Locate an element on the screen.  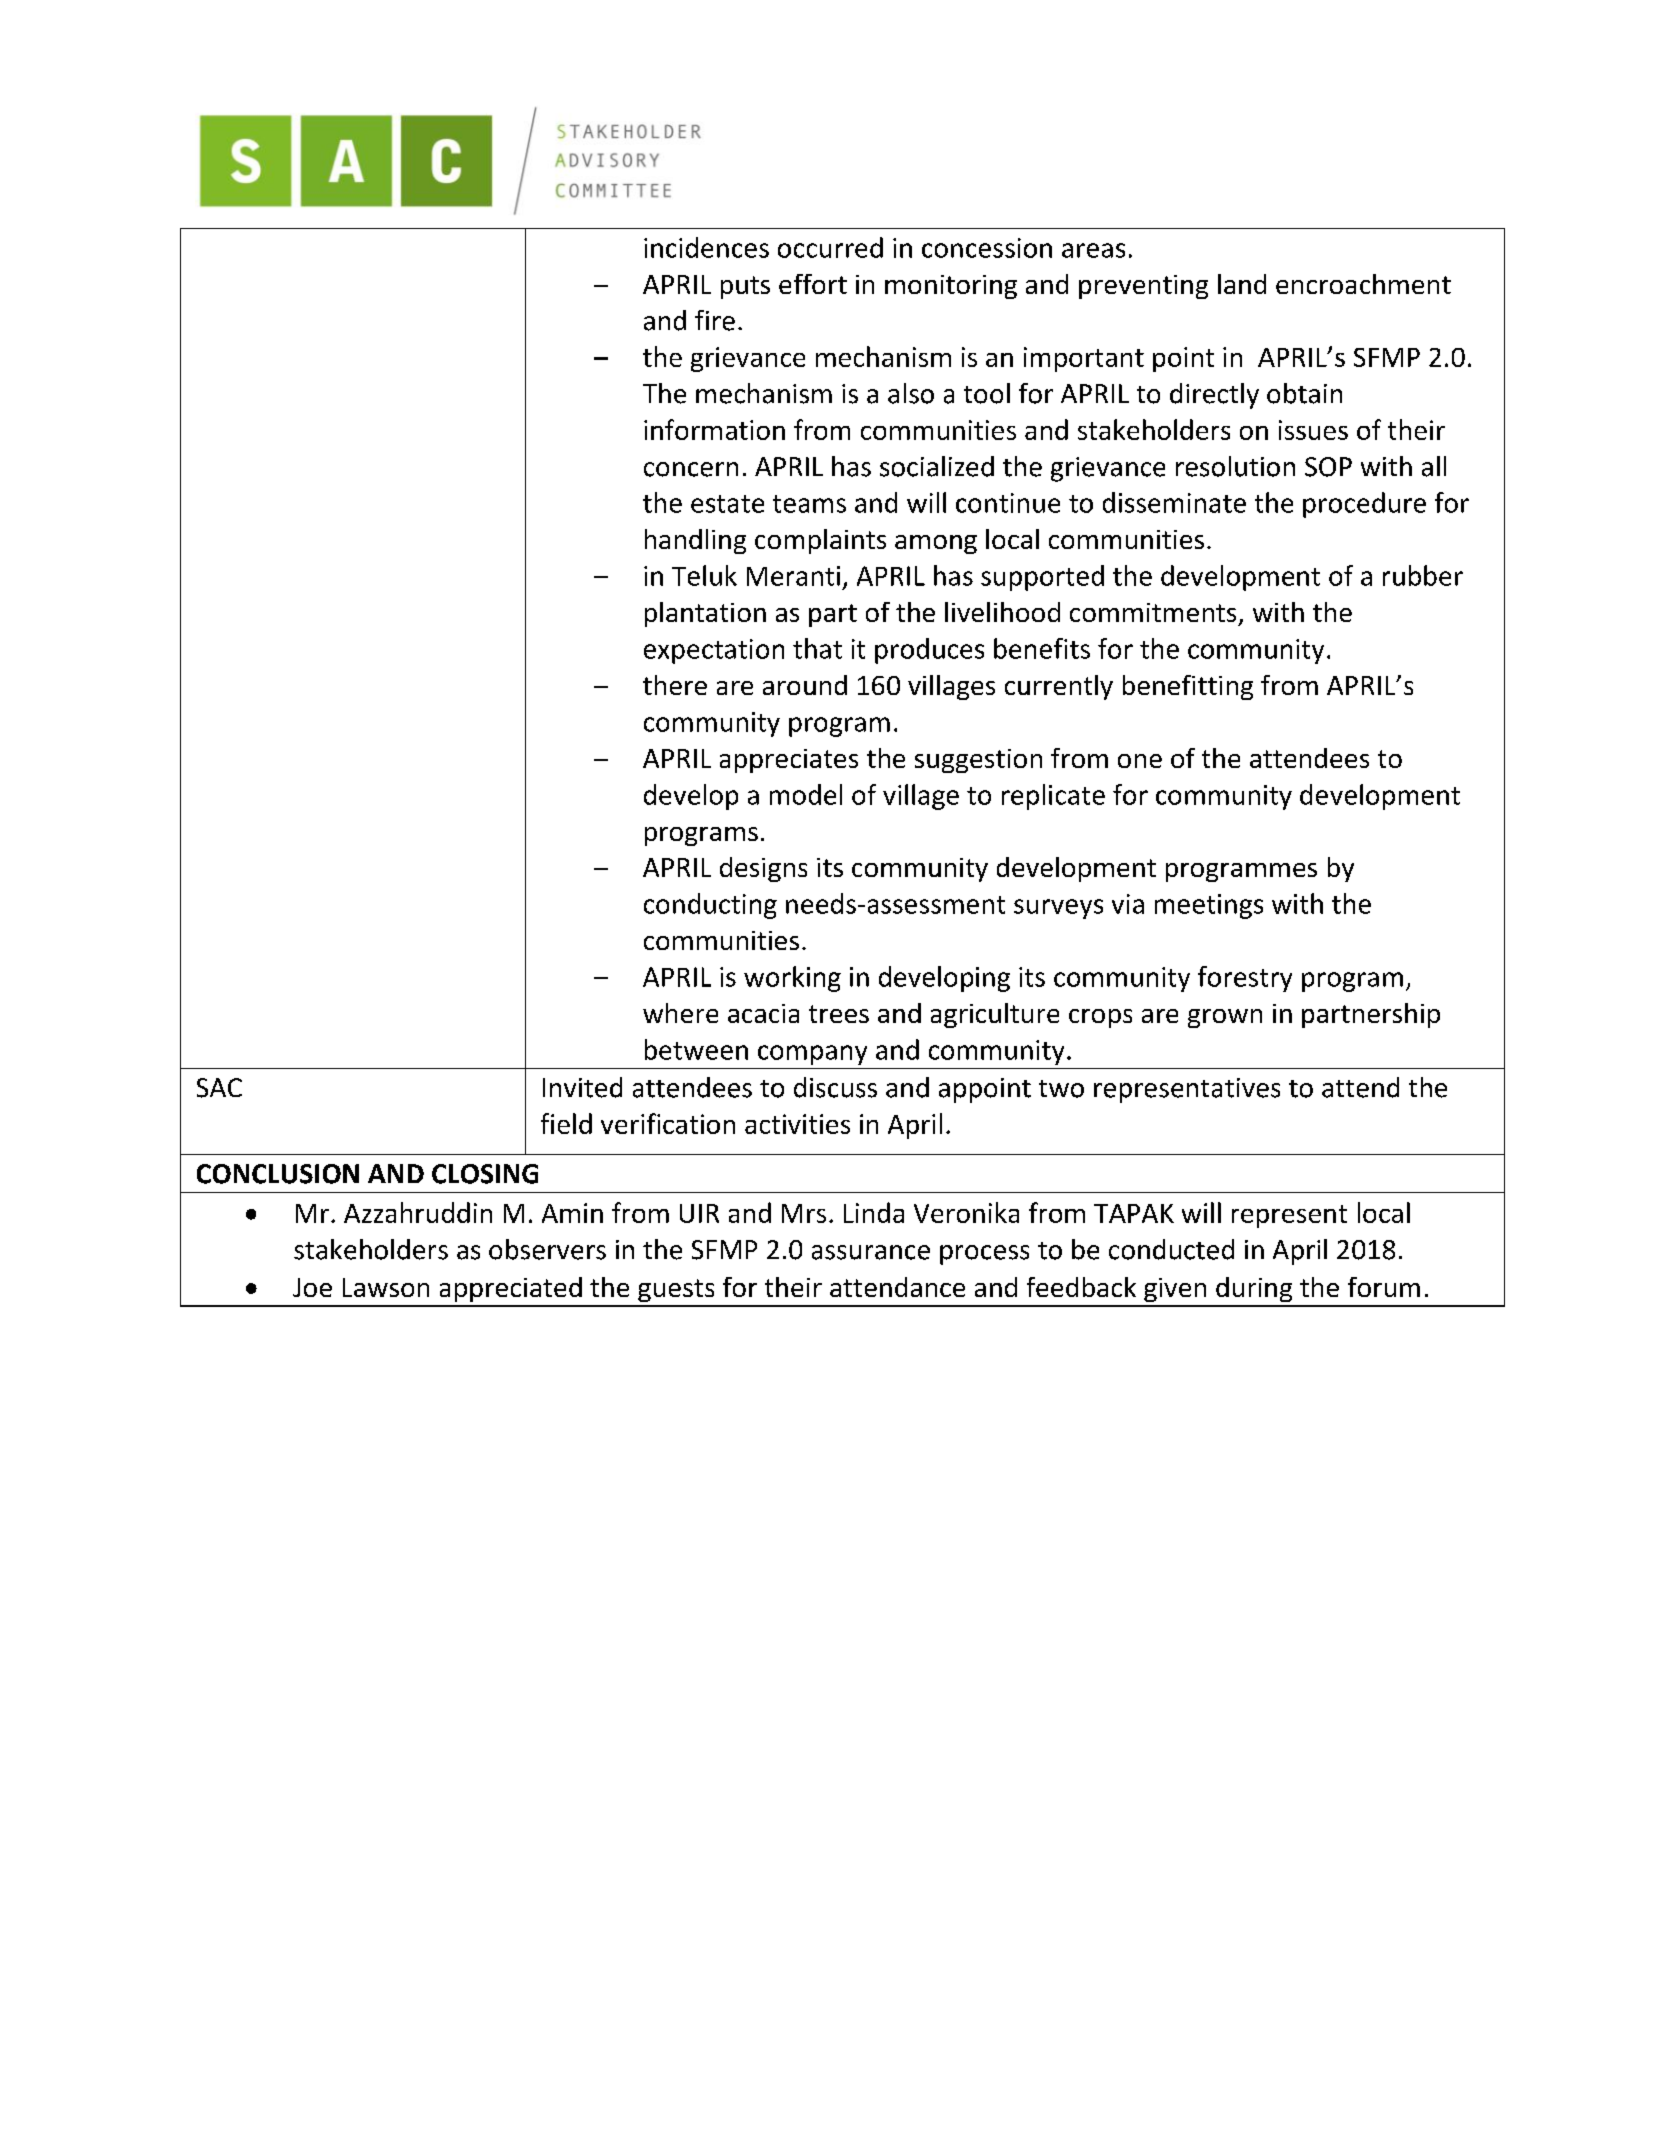
Lawson is located at coordinates (386, 1287).
